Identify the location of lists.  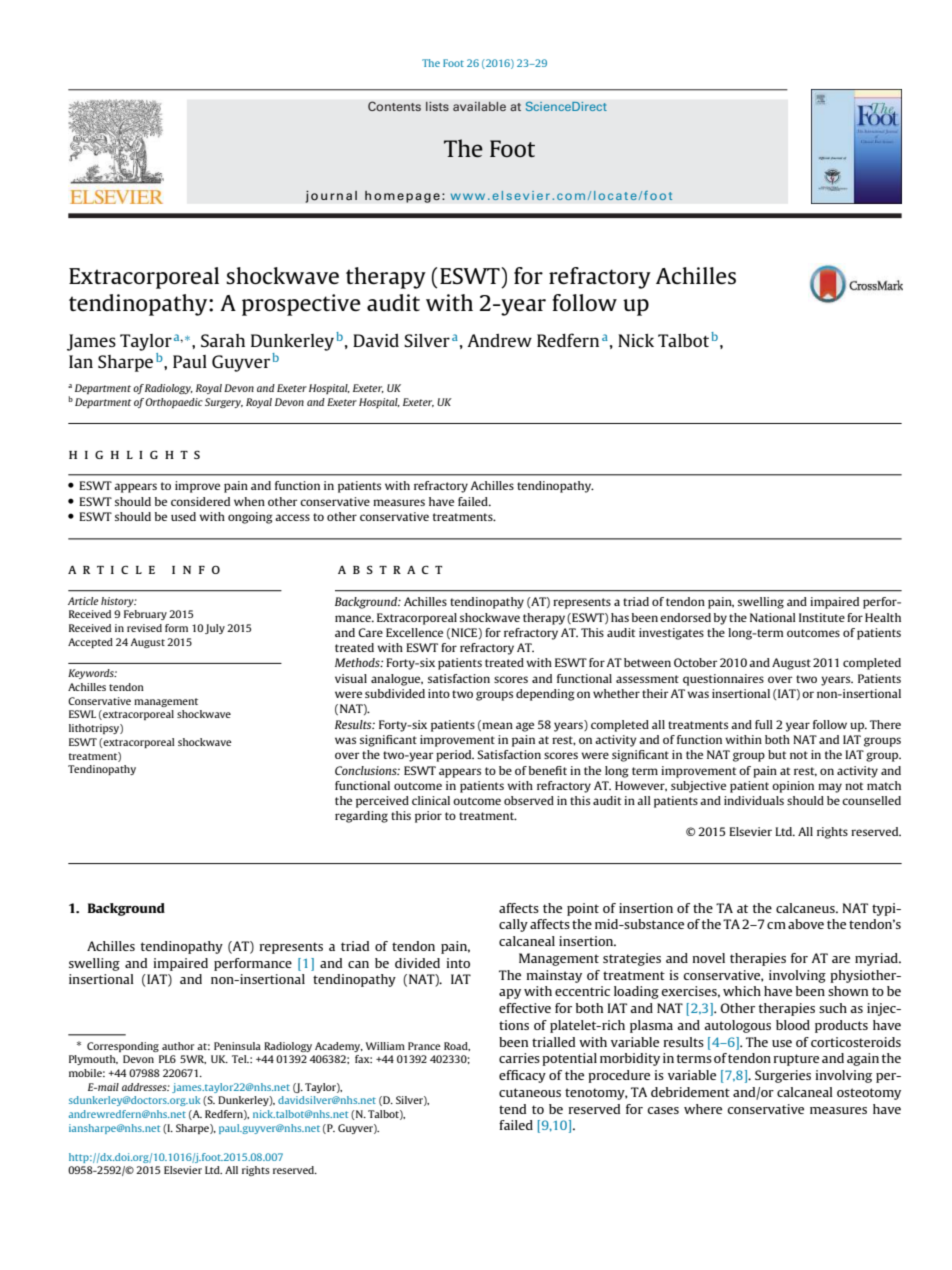
(437, 106).
